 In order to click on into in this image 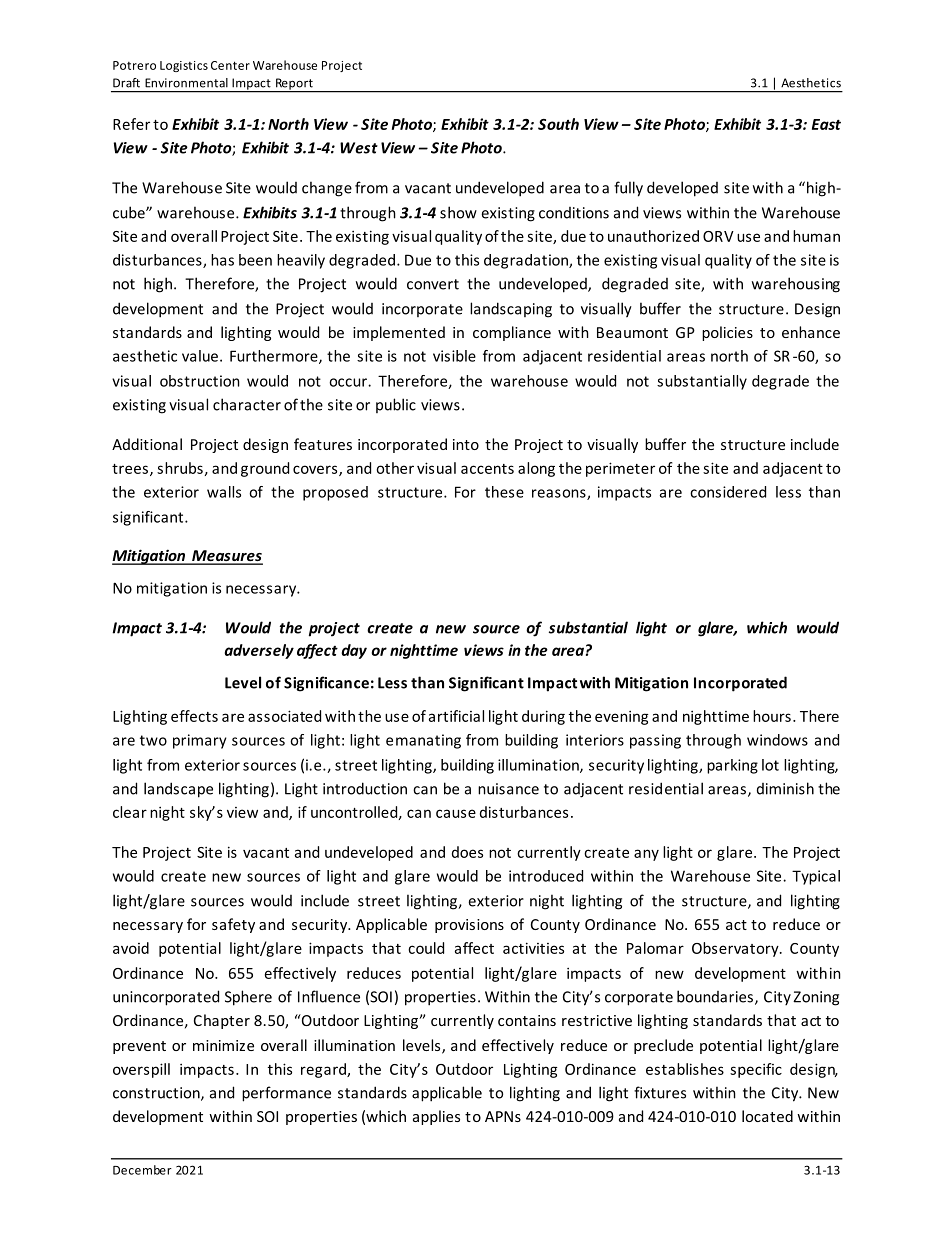, I will do `click(466, 444)`.
